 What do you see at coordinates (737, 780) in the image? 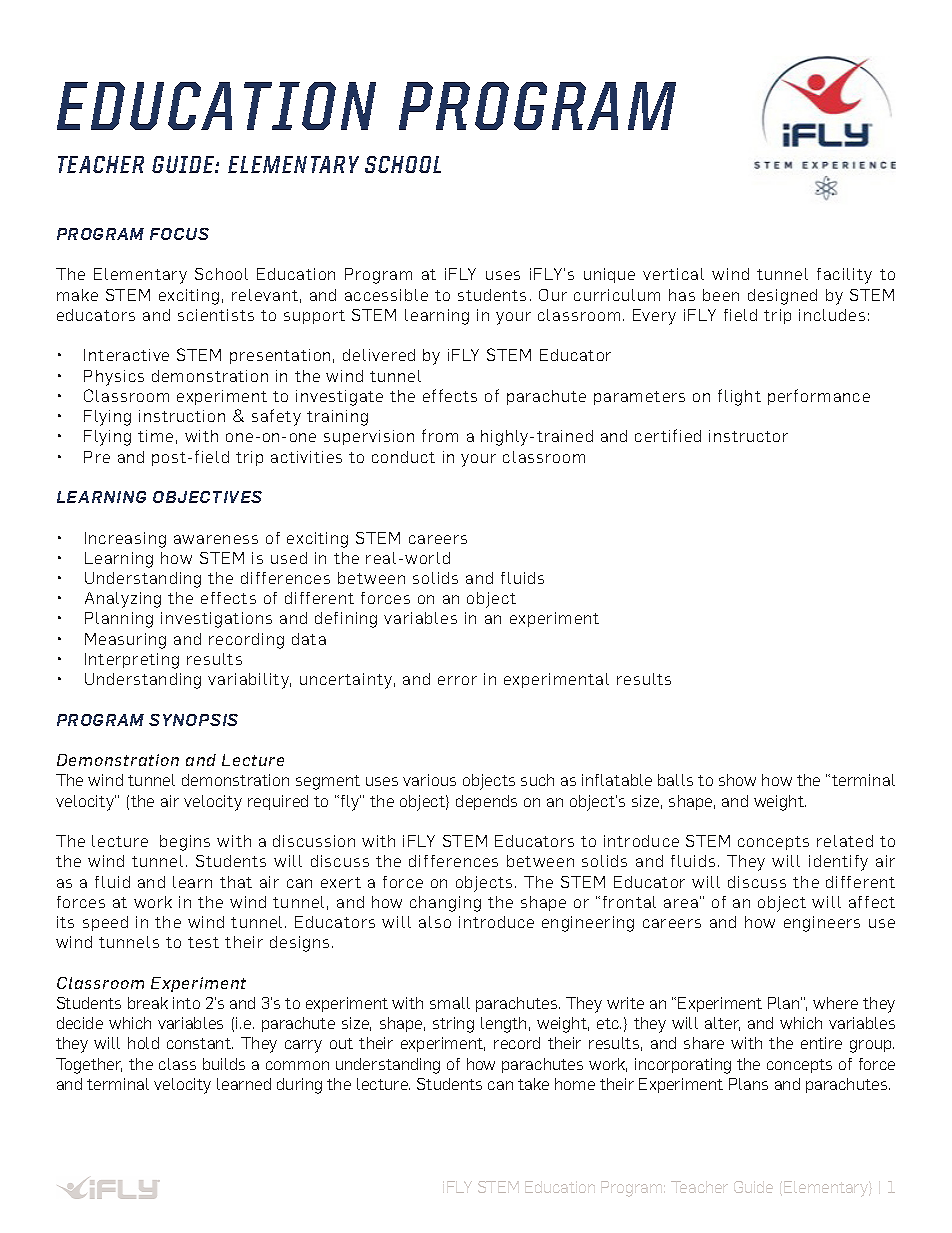
I see `show` at bounding box center [737, 780].
